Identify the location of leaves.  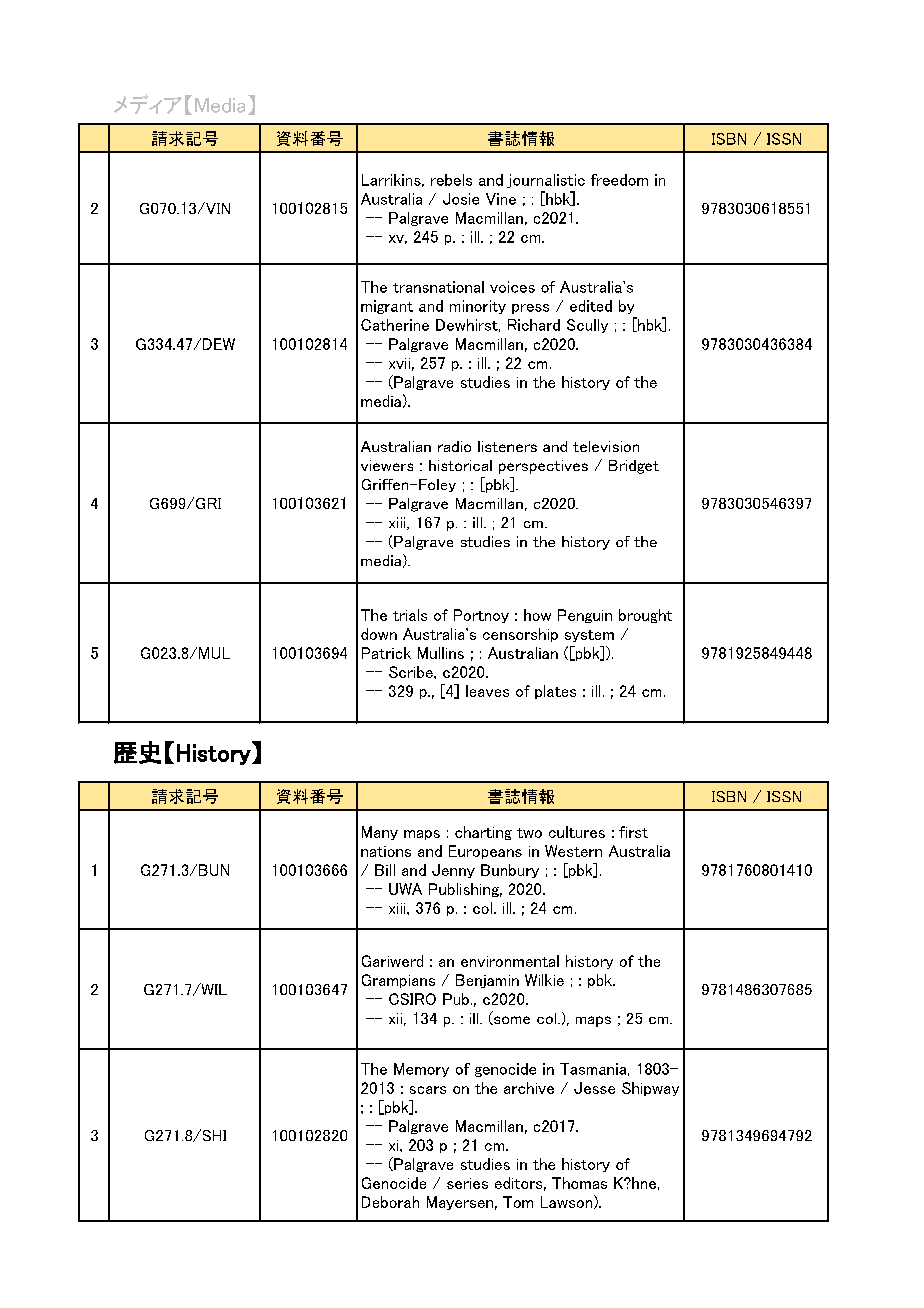
(487, 691).
